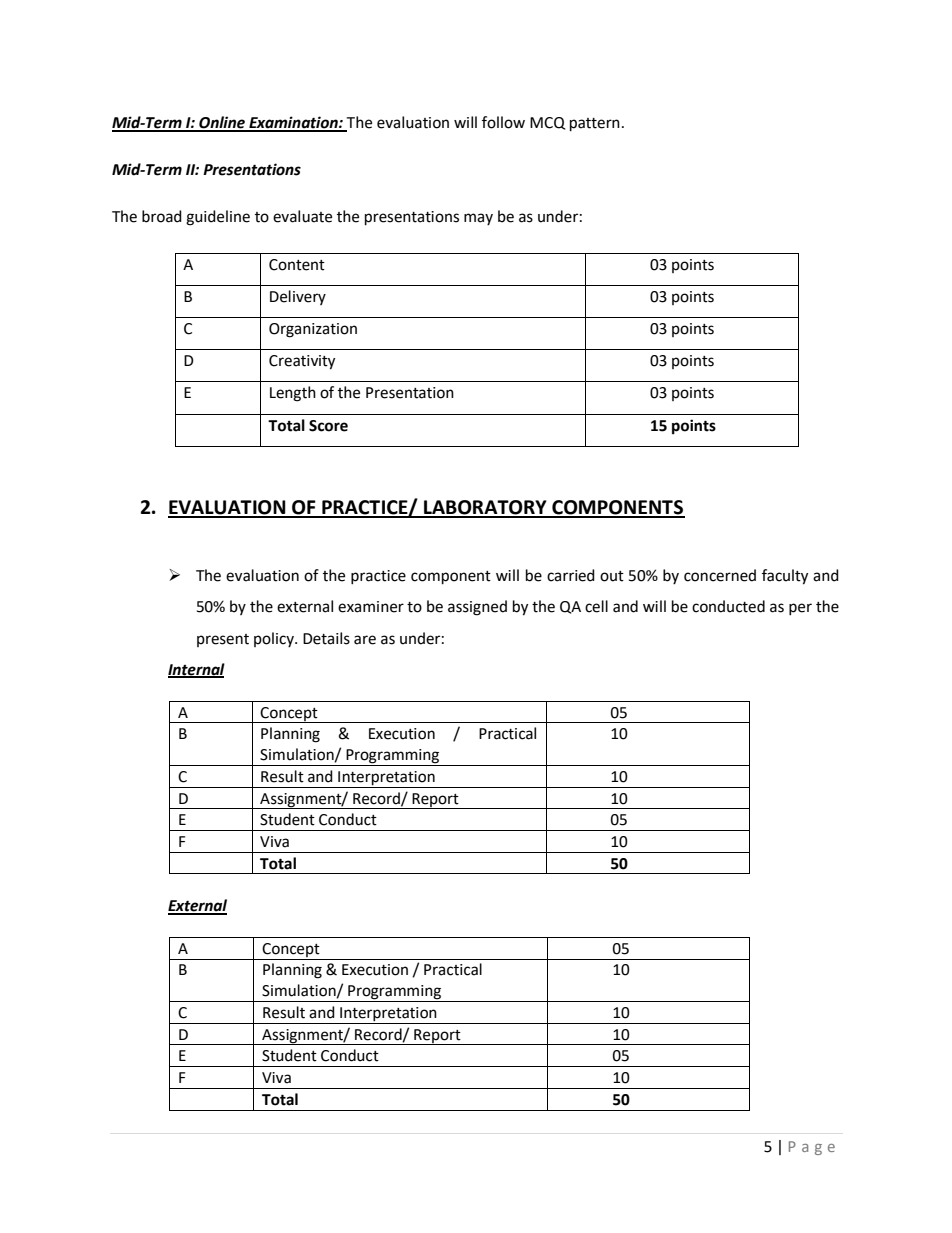 The width and height of the screenshot is (952, 1233). I want to click on policy, so click(275, 639).
